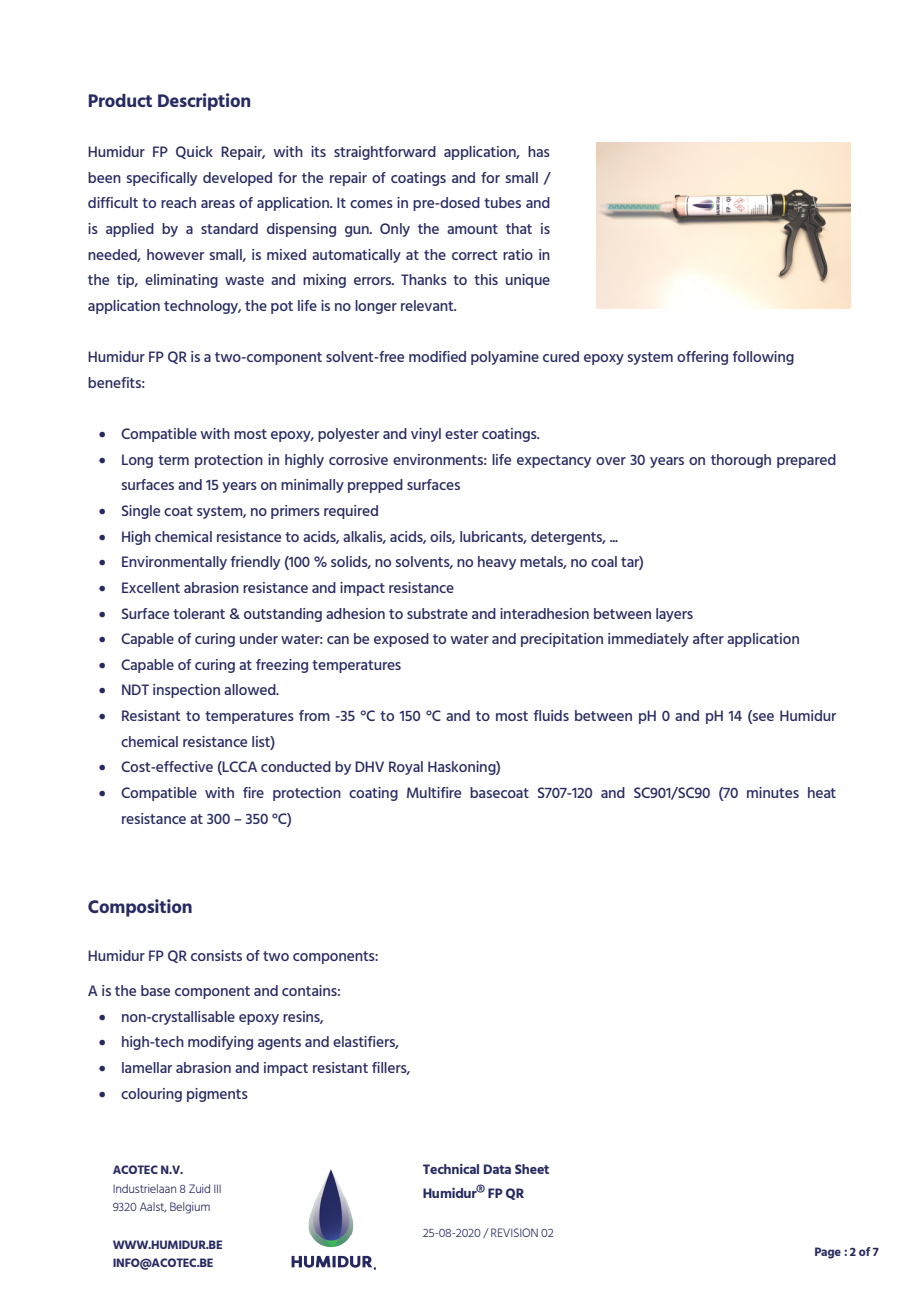 The width and height of the page is (924, 1308). Describe the element at coordinates (140, 908) in the page. I see `Composition` at that location.
